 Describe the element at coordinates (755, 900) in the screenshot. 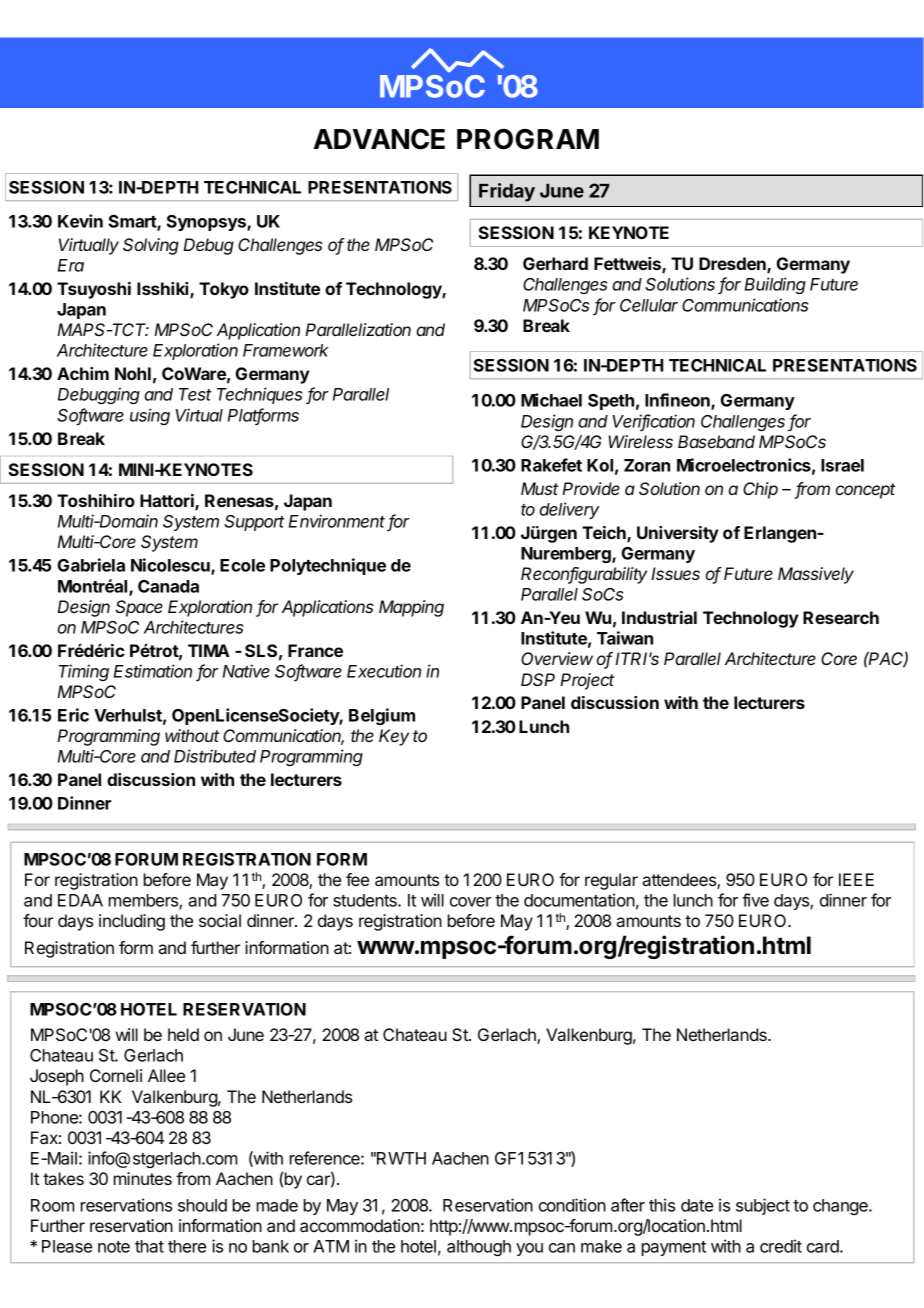

I see `five` at that location.
